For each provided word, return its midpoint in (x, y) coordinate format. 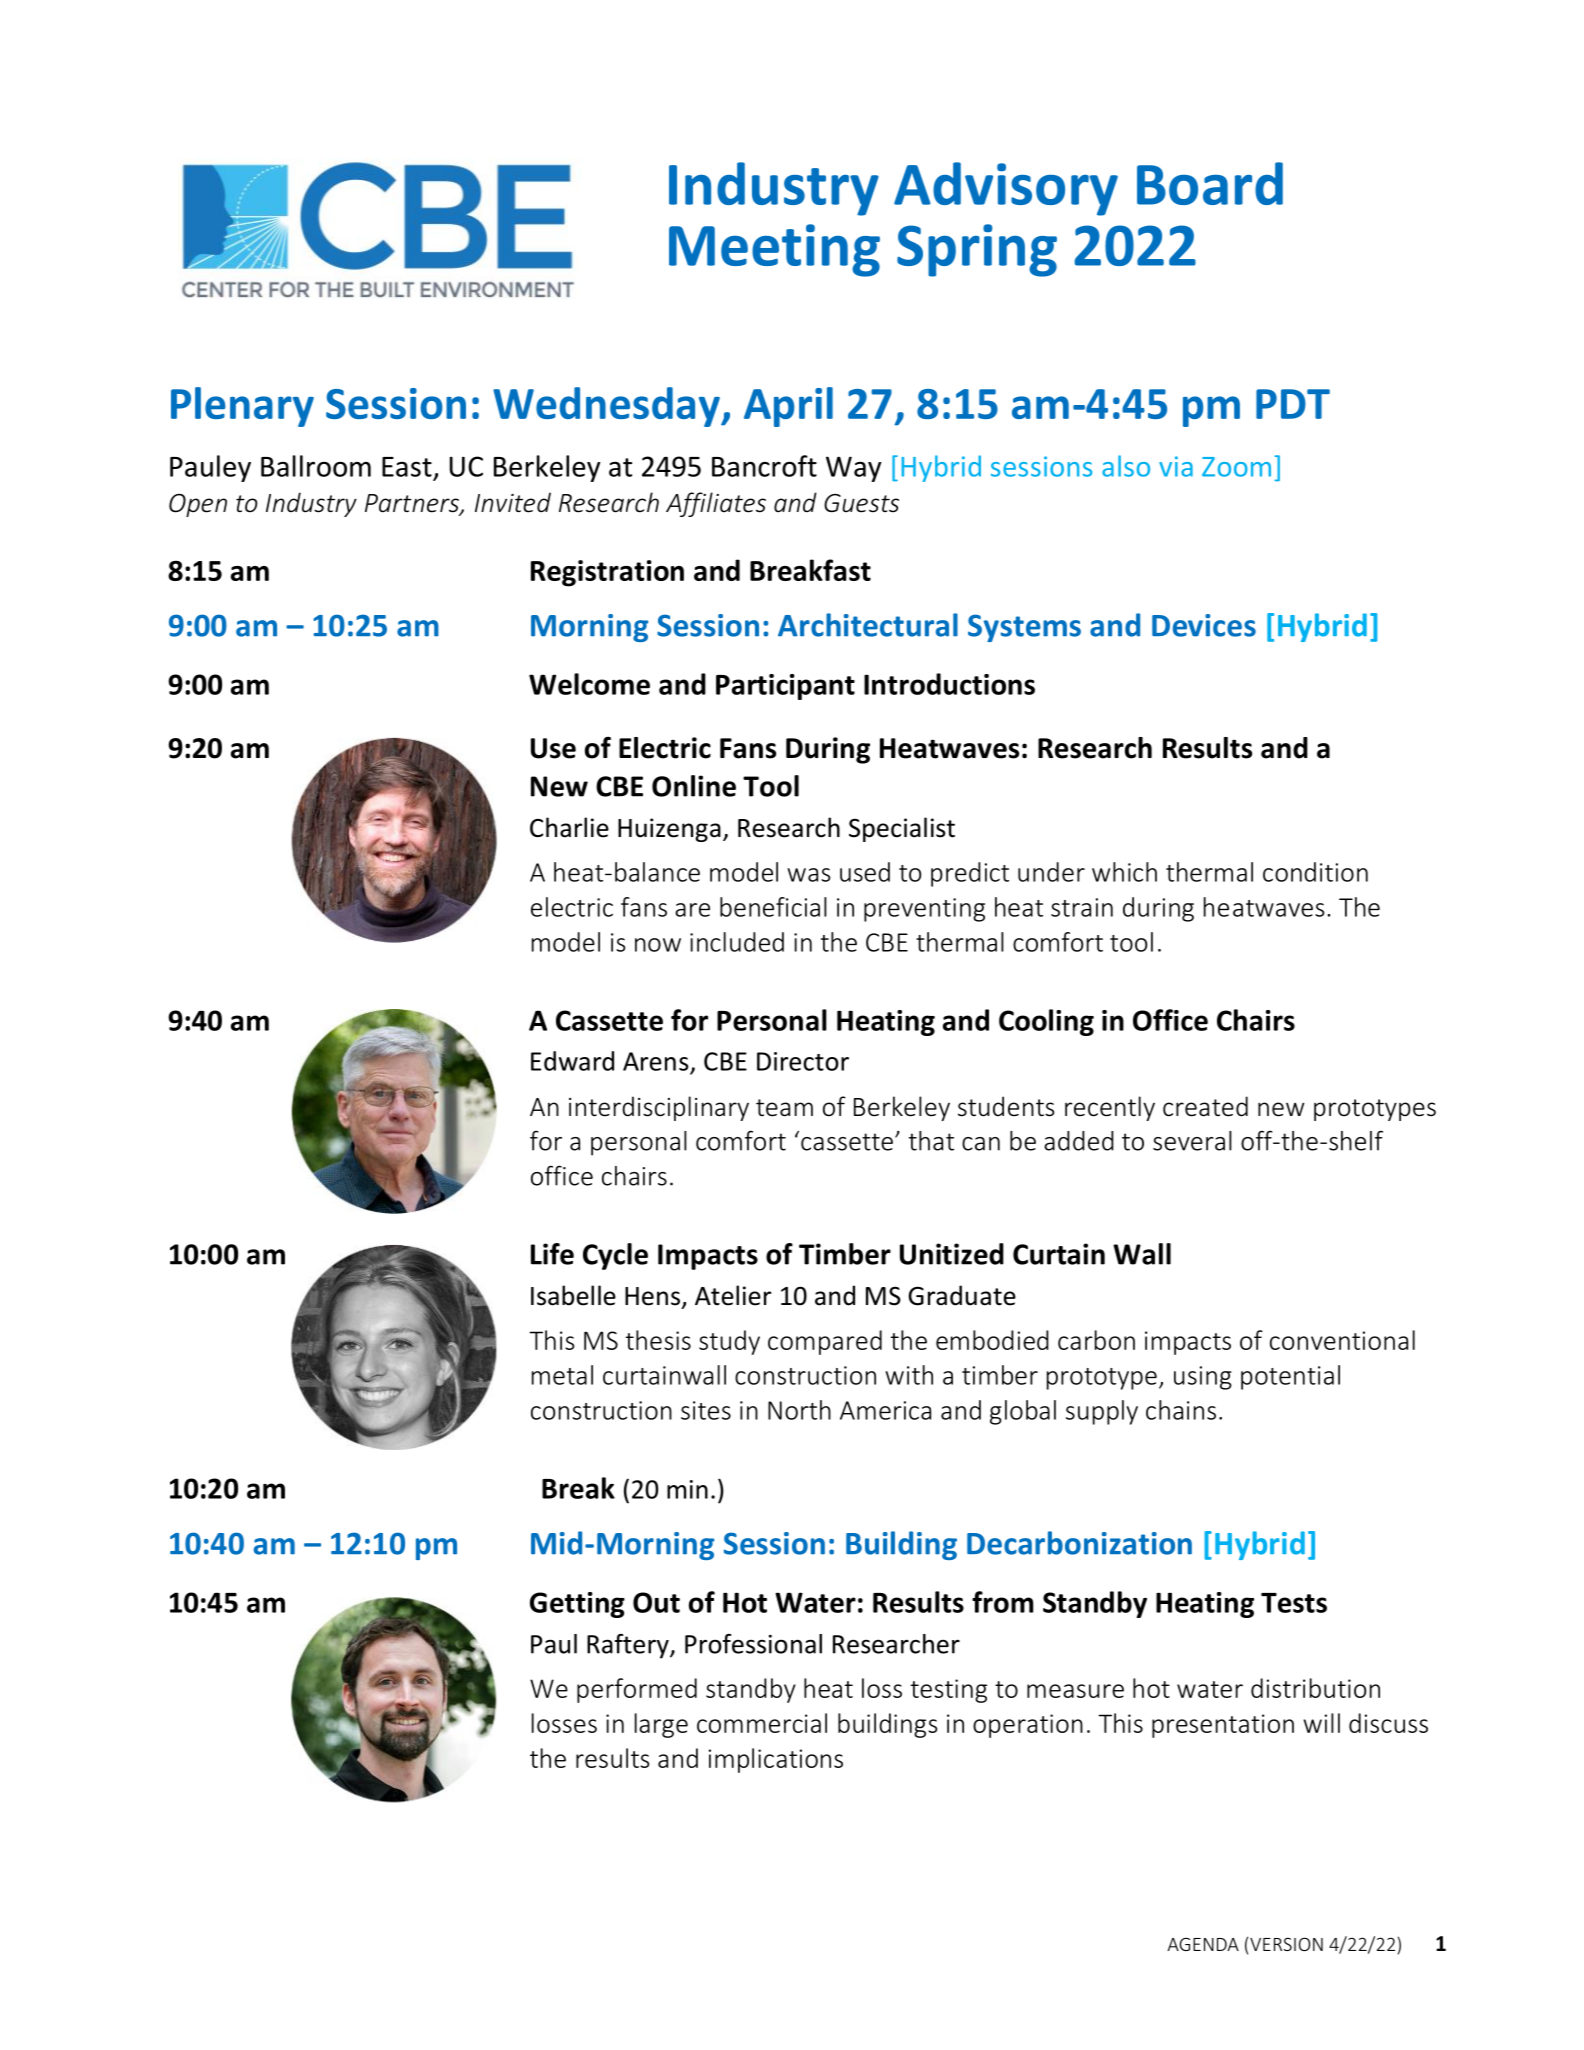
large (661, 1725)
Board (1210, 183)
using (1203, 1378)
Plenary (242, 407)
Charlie (569, 827)
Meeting (774, 250)
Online (694, 786)
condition (1315, 872)
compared (825, 1342)
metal (562, 1375)
